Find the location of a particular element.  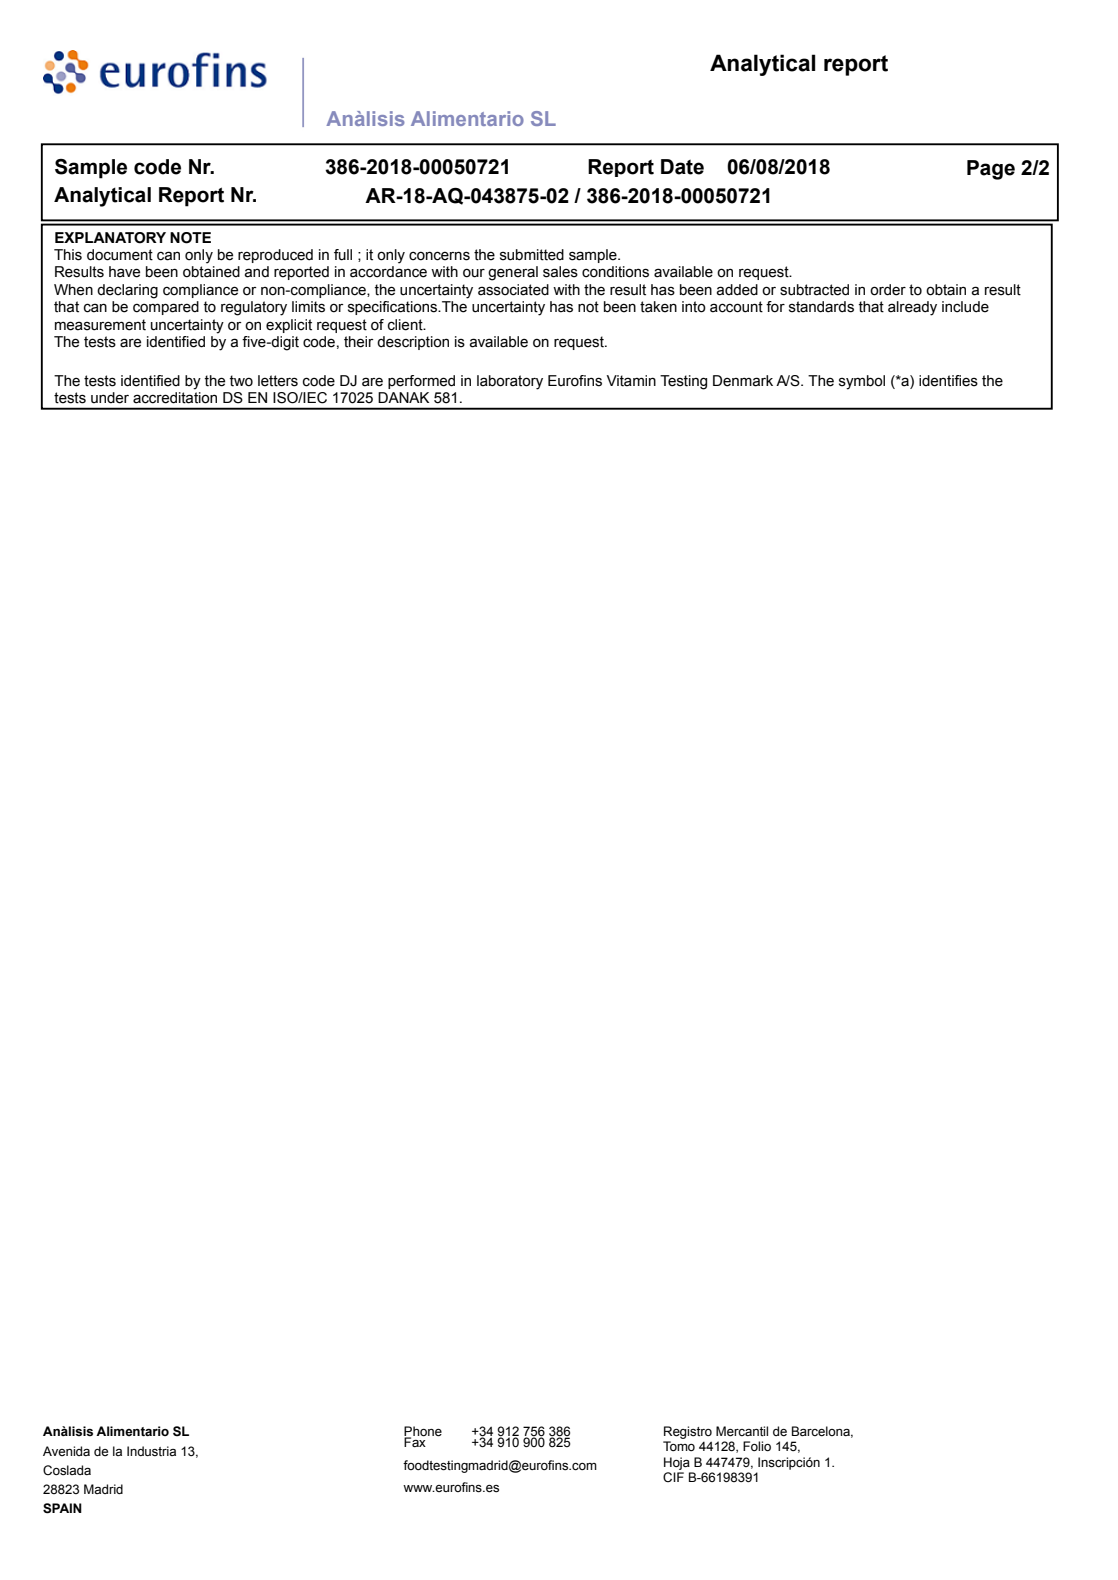

NOTE is located at coordinates (190, 238).
